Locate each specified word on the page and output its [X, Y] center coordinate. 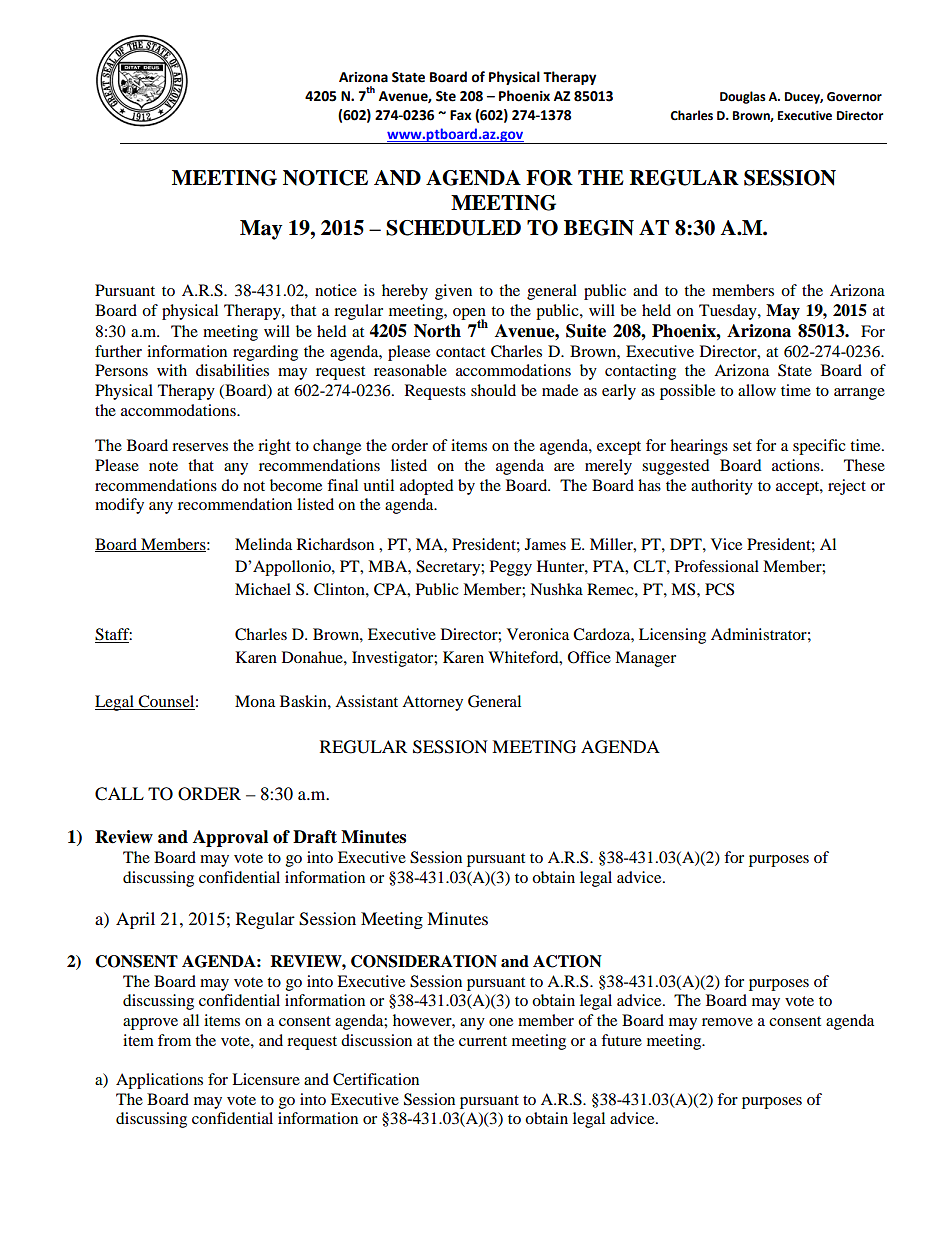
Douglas [743, 97]
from [174, 1040]
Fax [460, 115]
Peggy [511, 568]
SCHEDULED [453, 228]
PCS [719, 589]
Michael [263, 589]
